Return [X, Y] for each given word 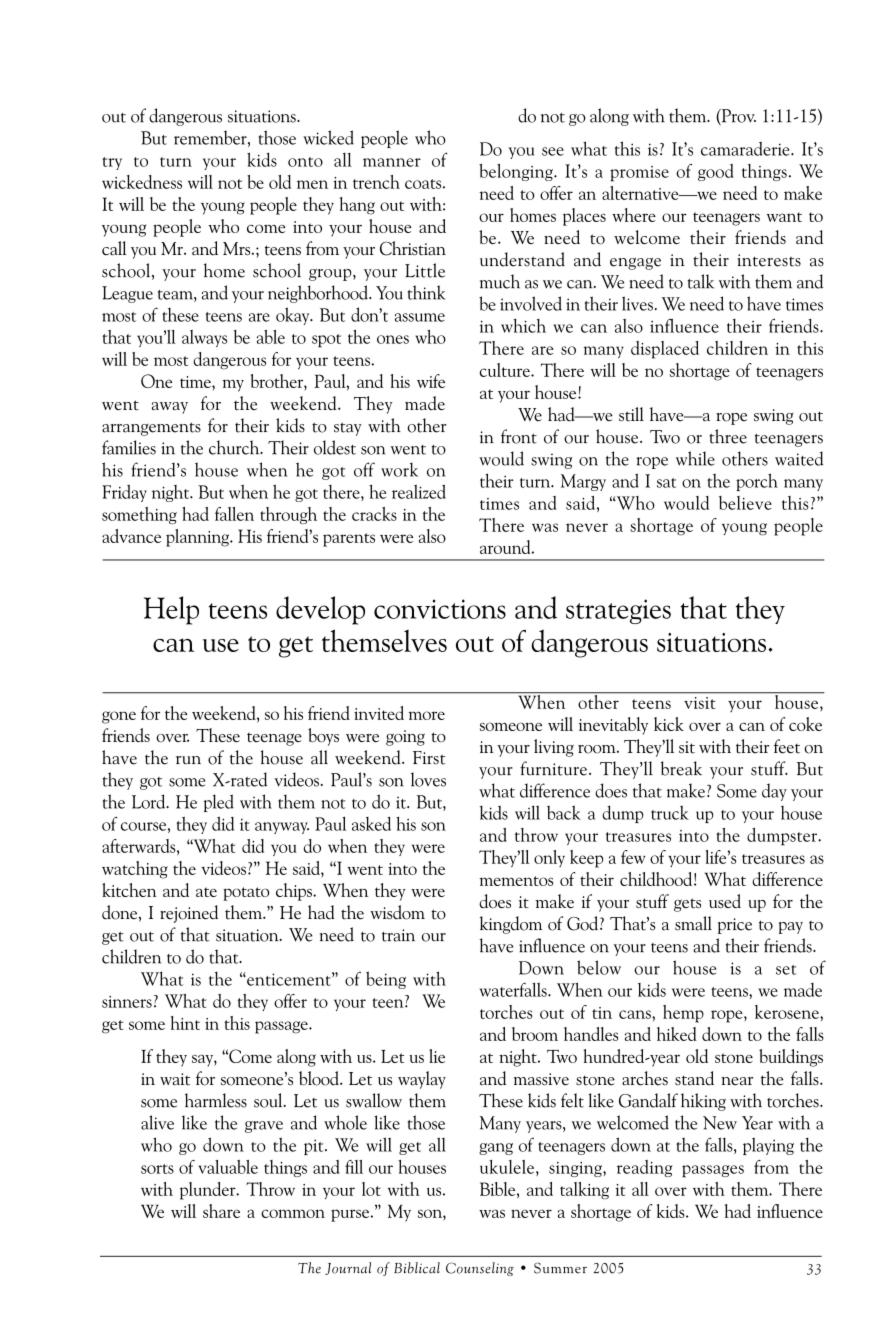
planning [198, 538]
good [716, 172]
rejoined [189, 914]
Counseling [480, 1269]
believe [745, 503]
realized [419, 491]
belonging [517, 172]
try [112, 163]
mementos [516, 881]
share [221, 1211]
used [725, 901]
